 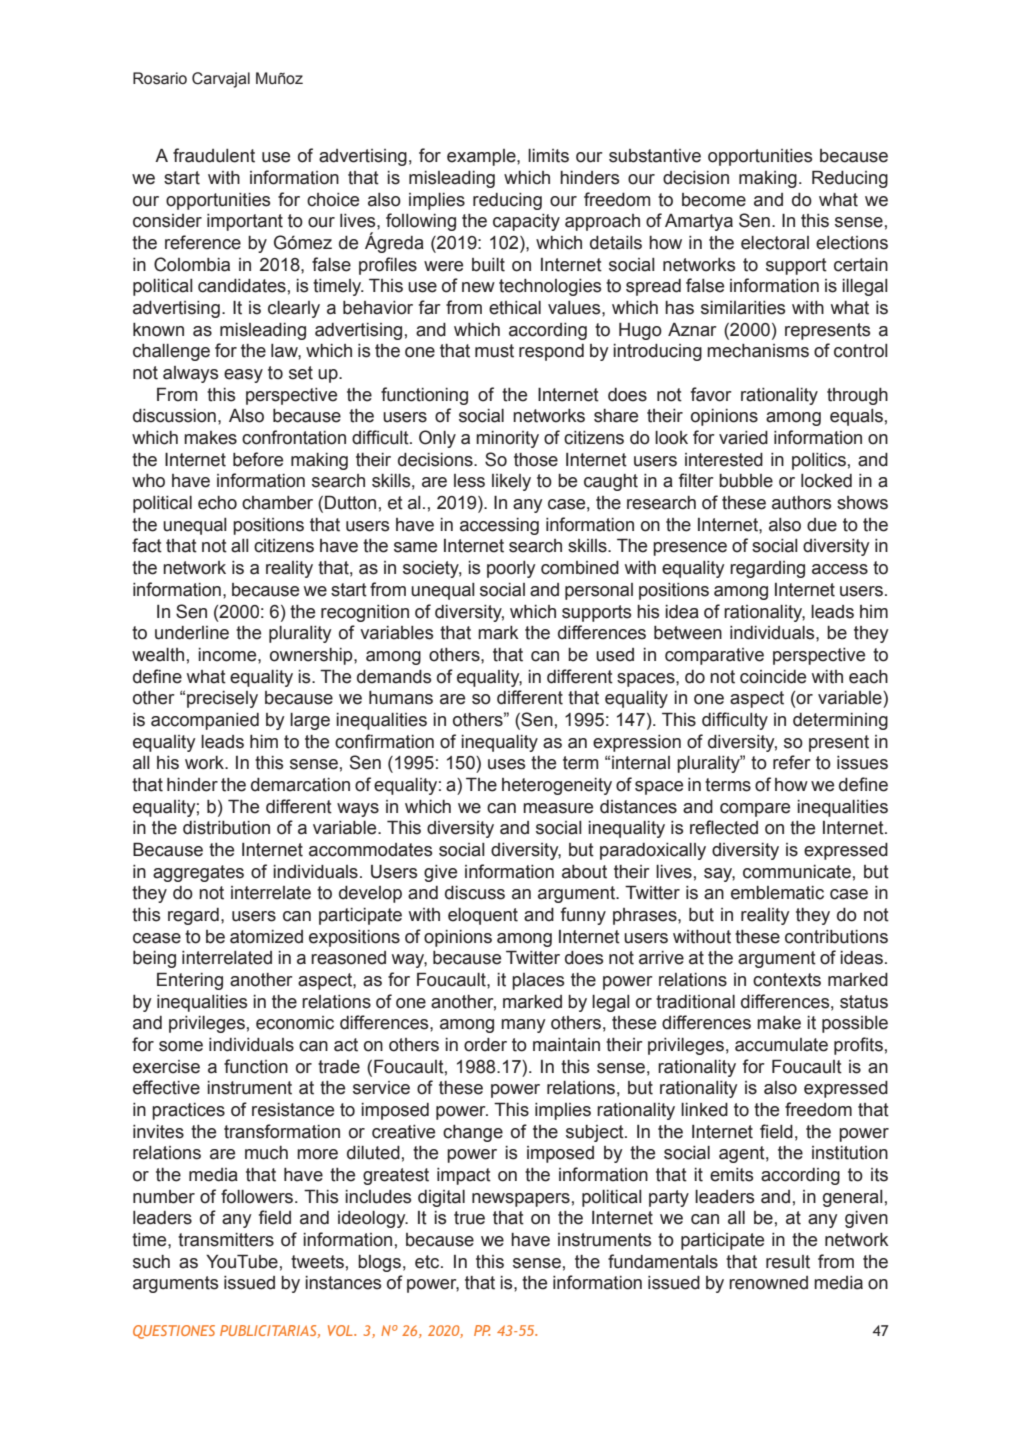 What do you see at coordinates (506, 764) in the screenshot?
I see `uses` at bounding box center [506, 764].
